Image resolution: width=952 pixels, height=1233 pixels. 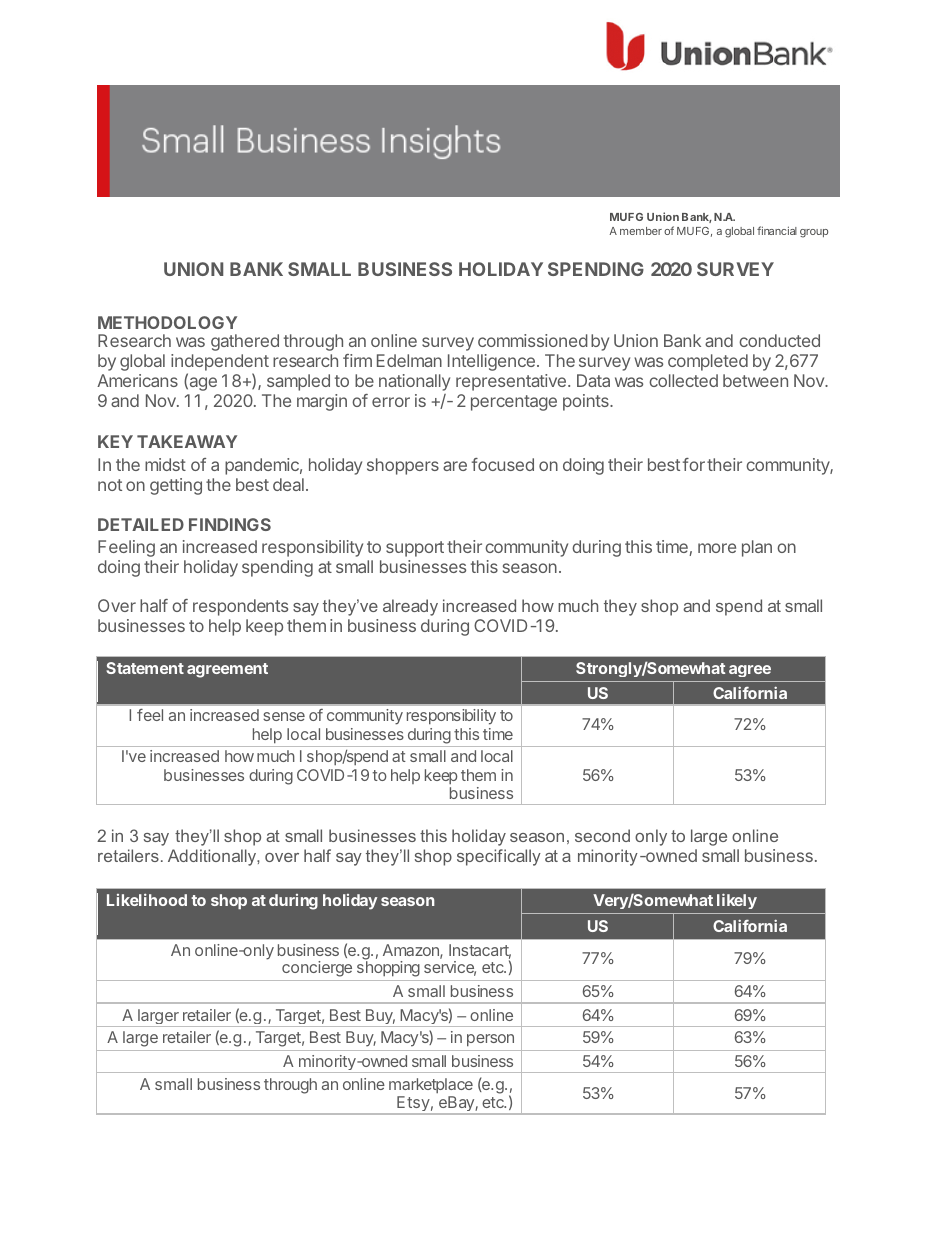 I want to click on marketplace, so click(x=431, y=1087).
